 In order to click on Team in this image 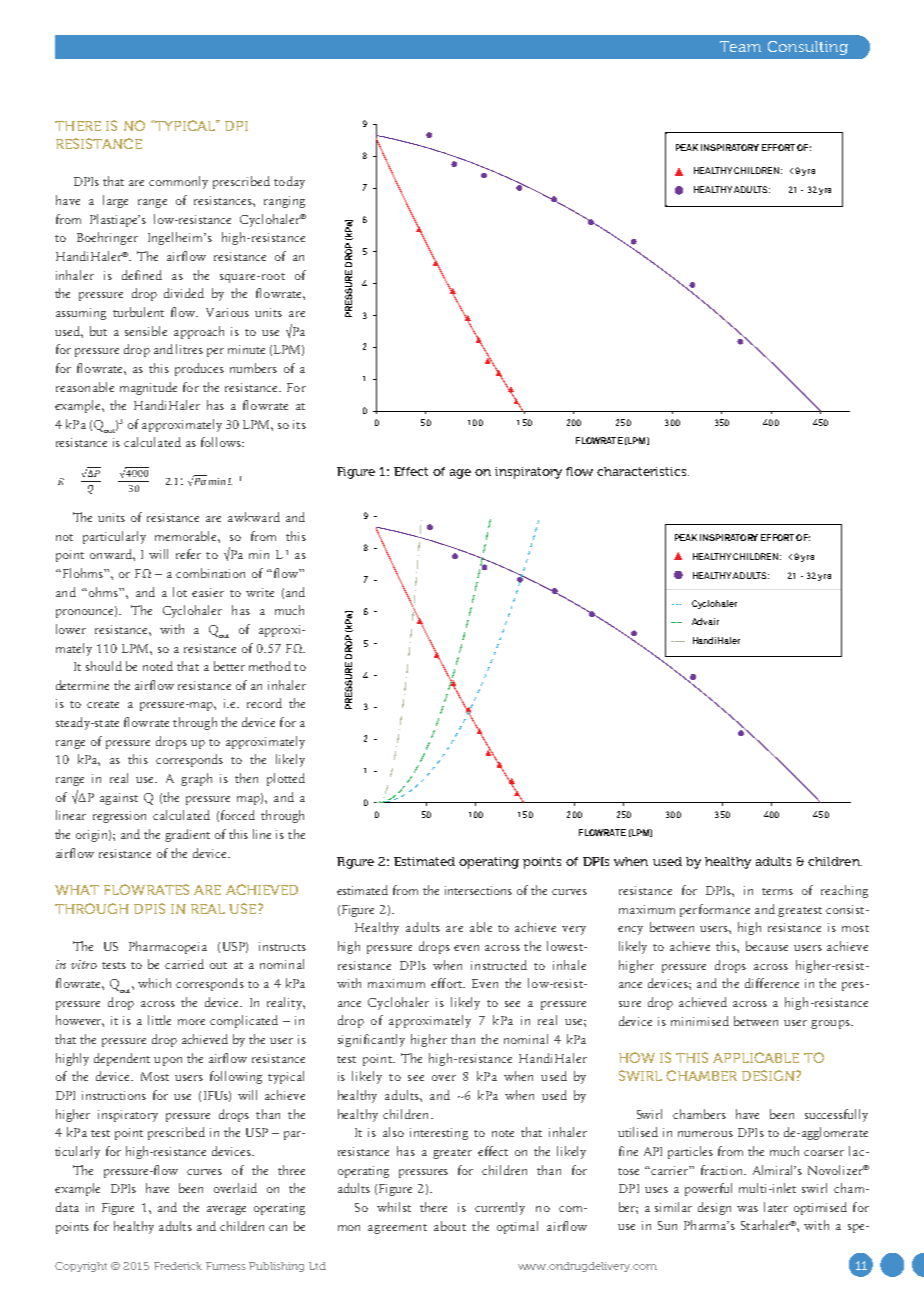, I will do `click(740, 46)`.
